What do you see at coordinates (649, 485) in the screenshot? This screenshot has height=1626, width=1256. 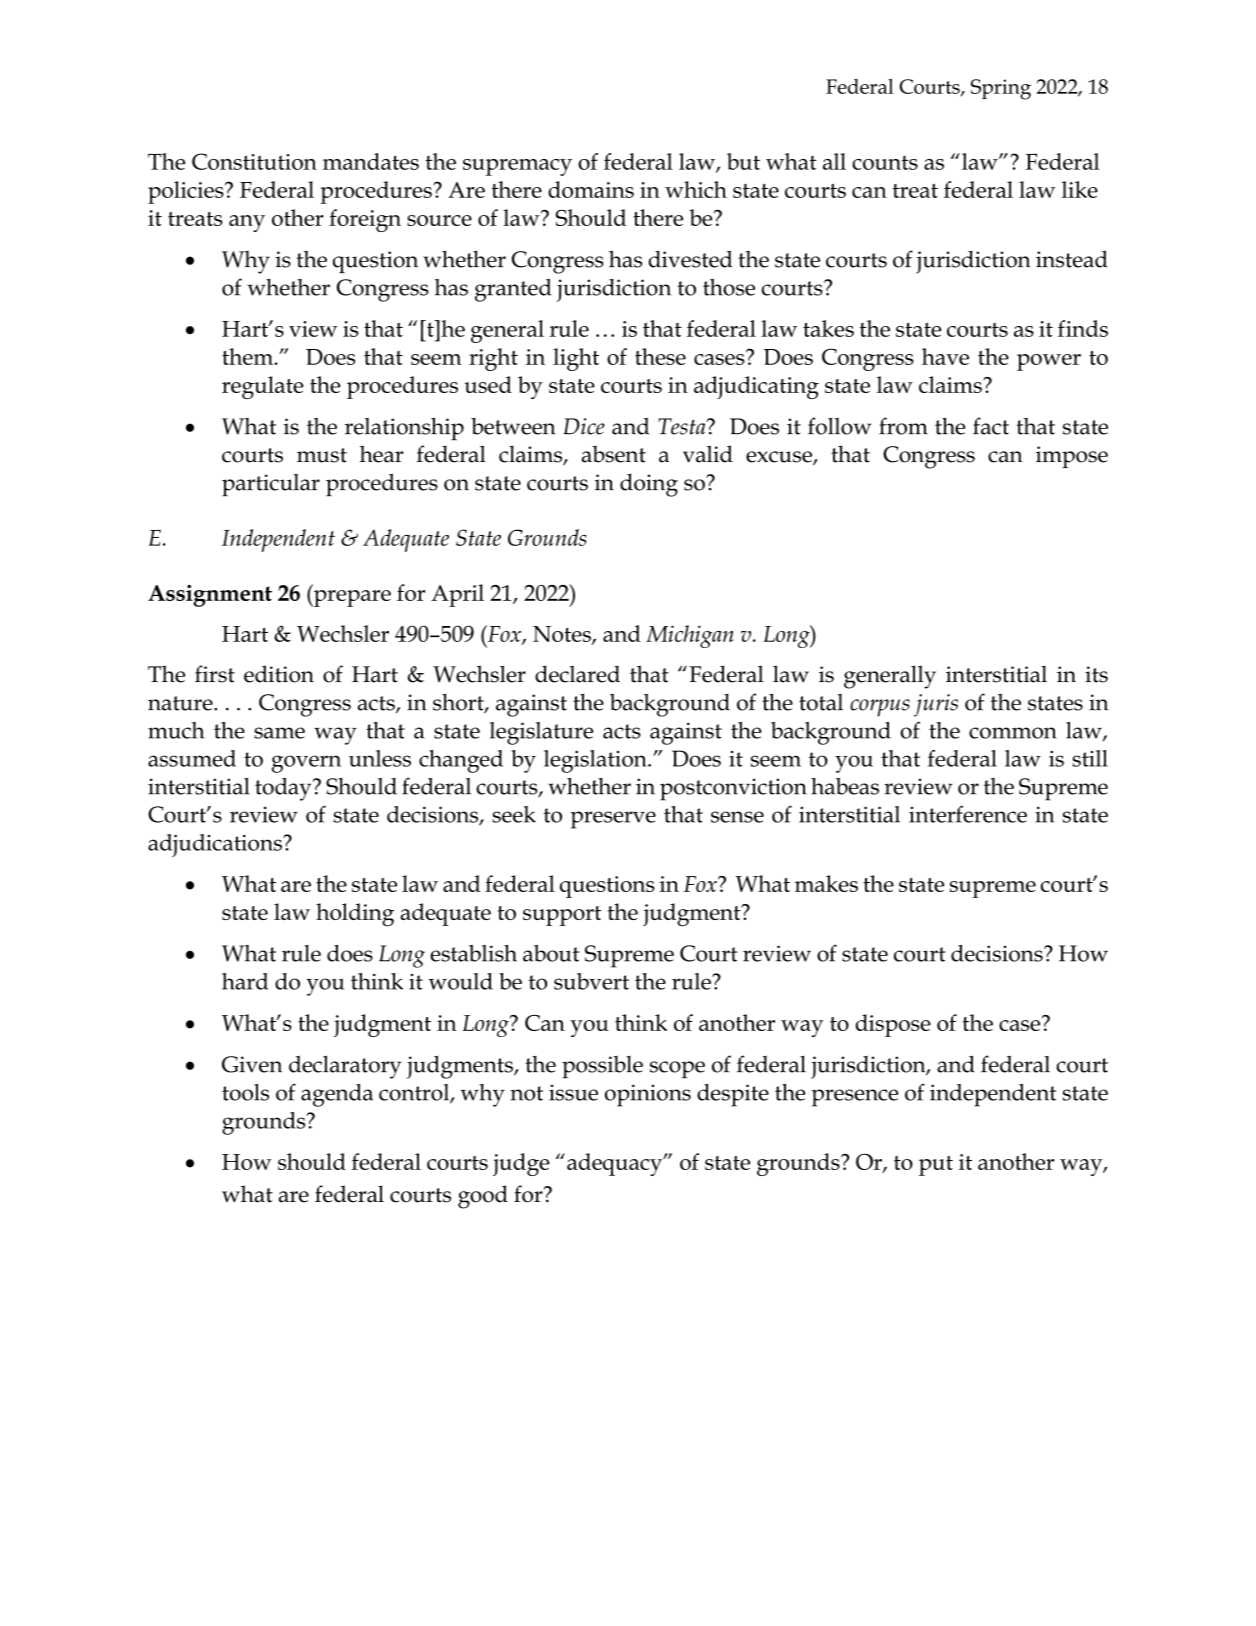 I see `doing` at bounding box center [649, 485].
